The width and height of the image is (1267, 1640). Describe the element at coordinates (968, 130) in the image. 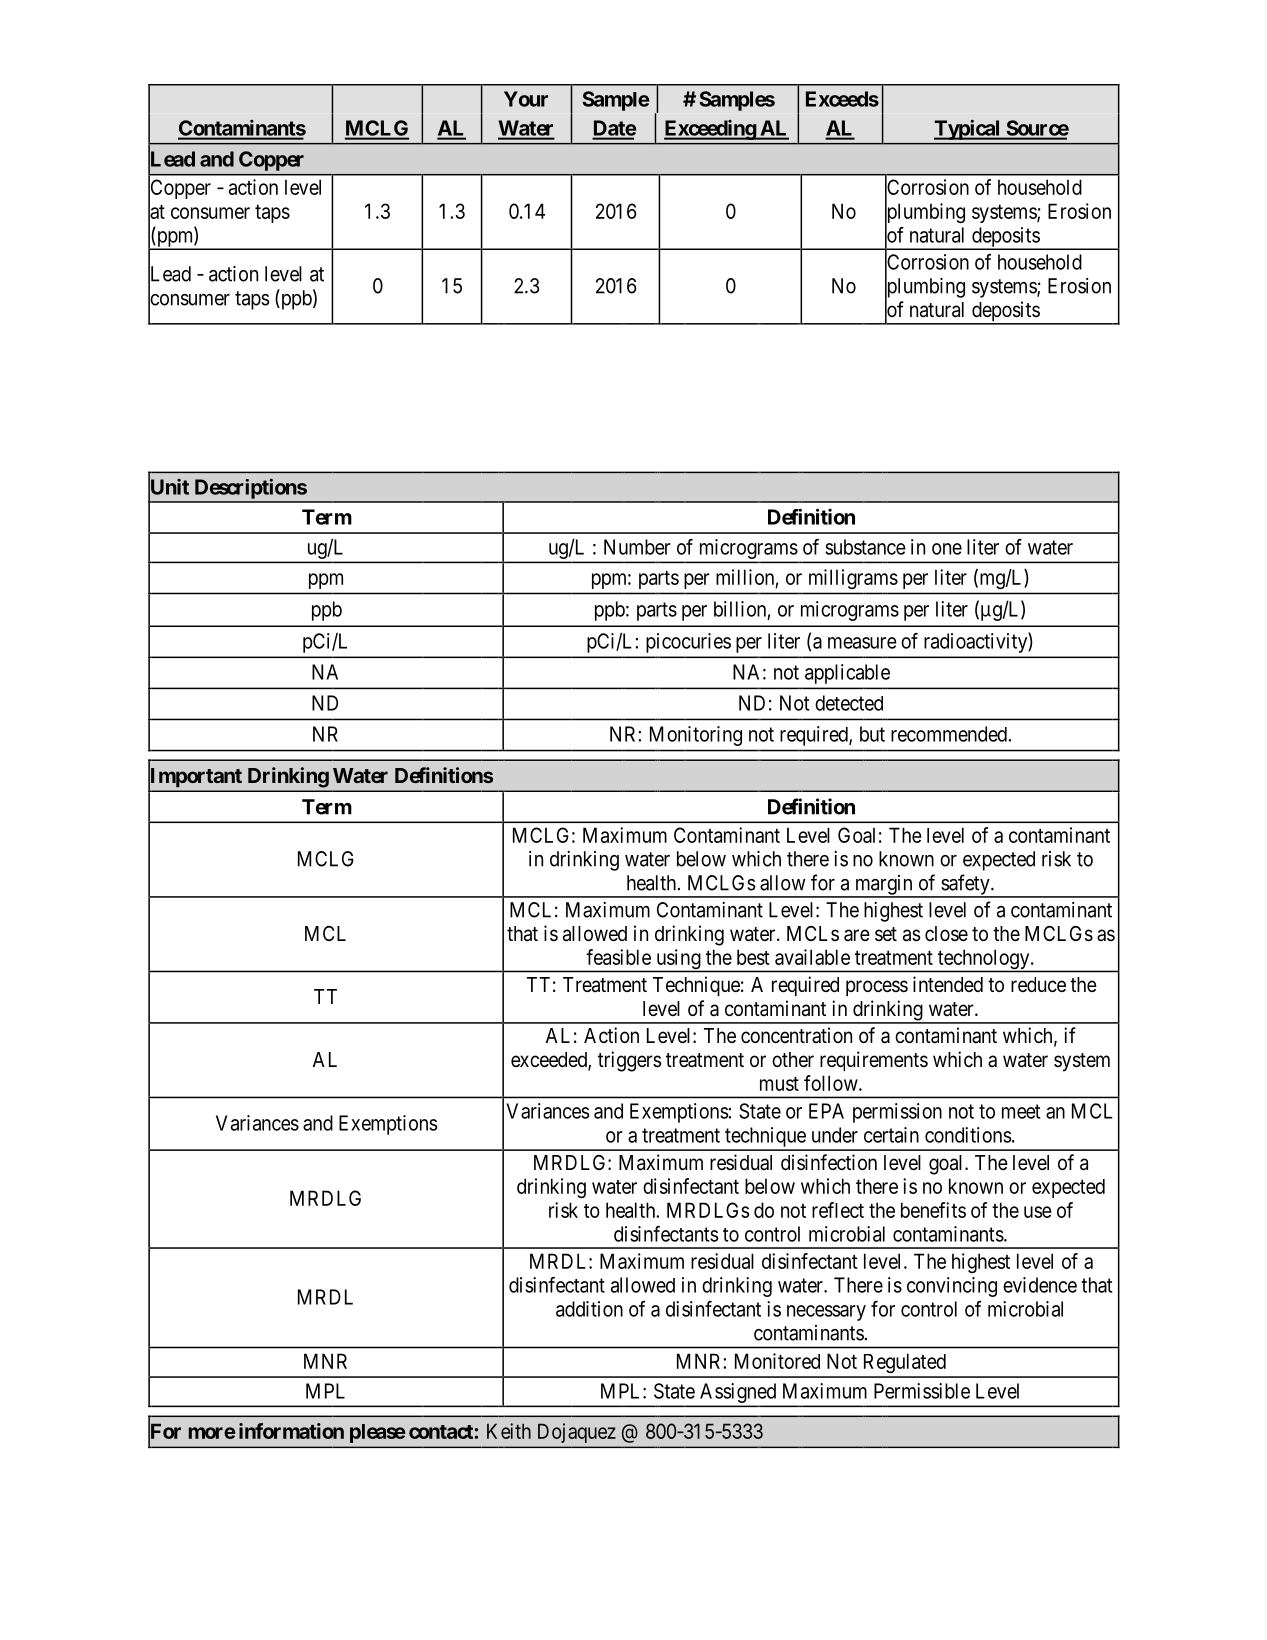

I see `Typical` at that location.
